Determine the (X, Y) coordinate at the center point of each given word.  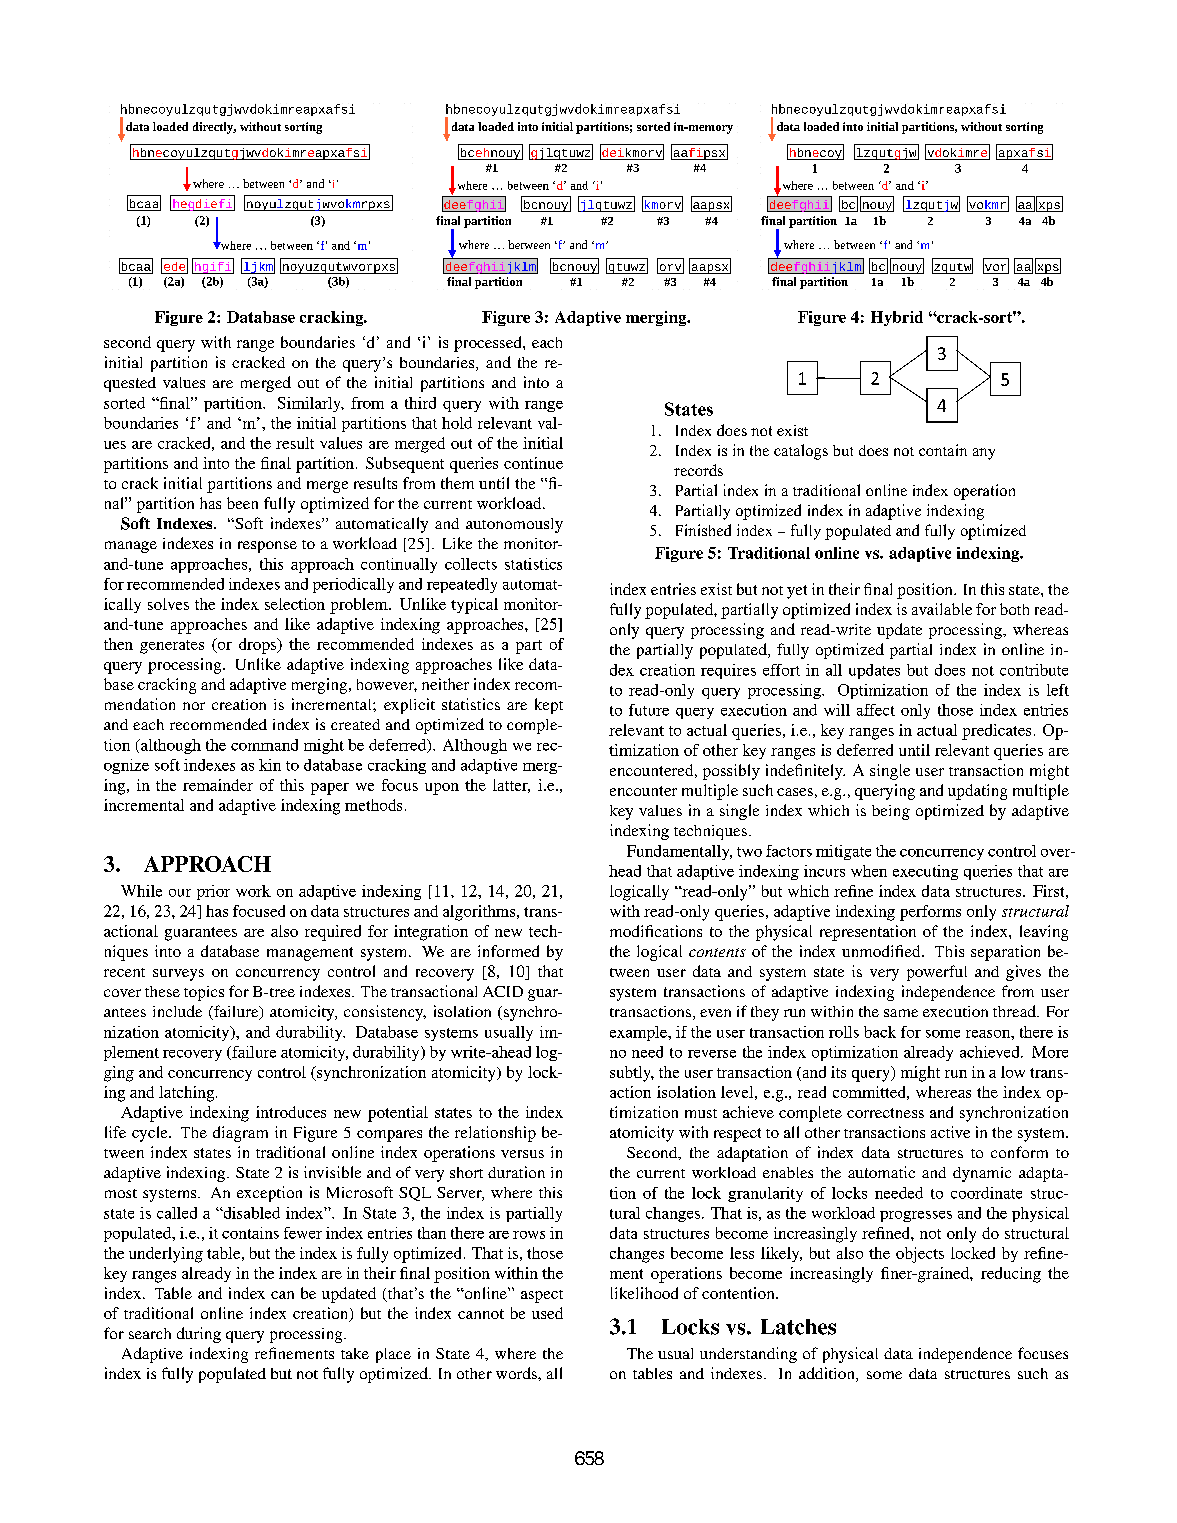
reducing (1011, 1275)
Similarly (310, 404)
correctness (885, 1113)
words (517, 1373)
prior (213, 892)
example (640, 1033)
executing (925, 872)
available (942, 609)
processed (489, 344)
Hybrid (897, 318)
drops (258, 646)
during (199, 1335)
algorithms (480, 913)
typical (474, 606)
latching (188, 1094)
